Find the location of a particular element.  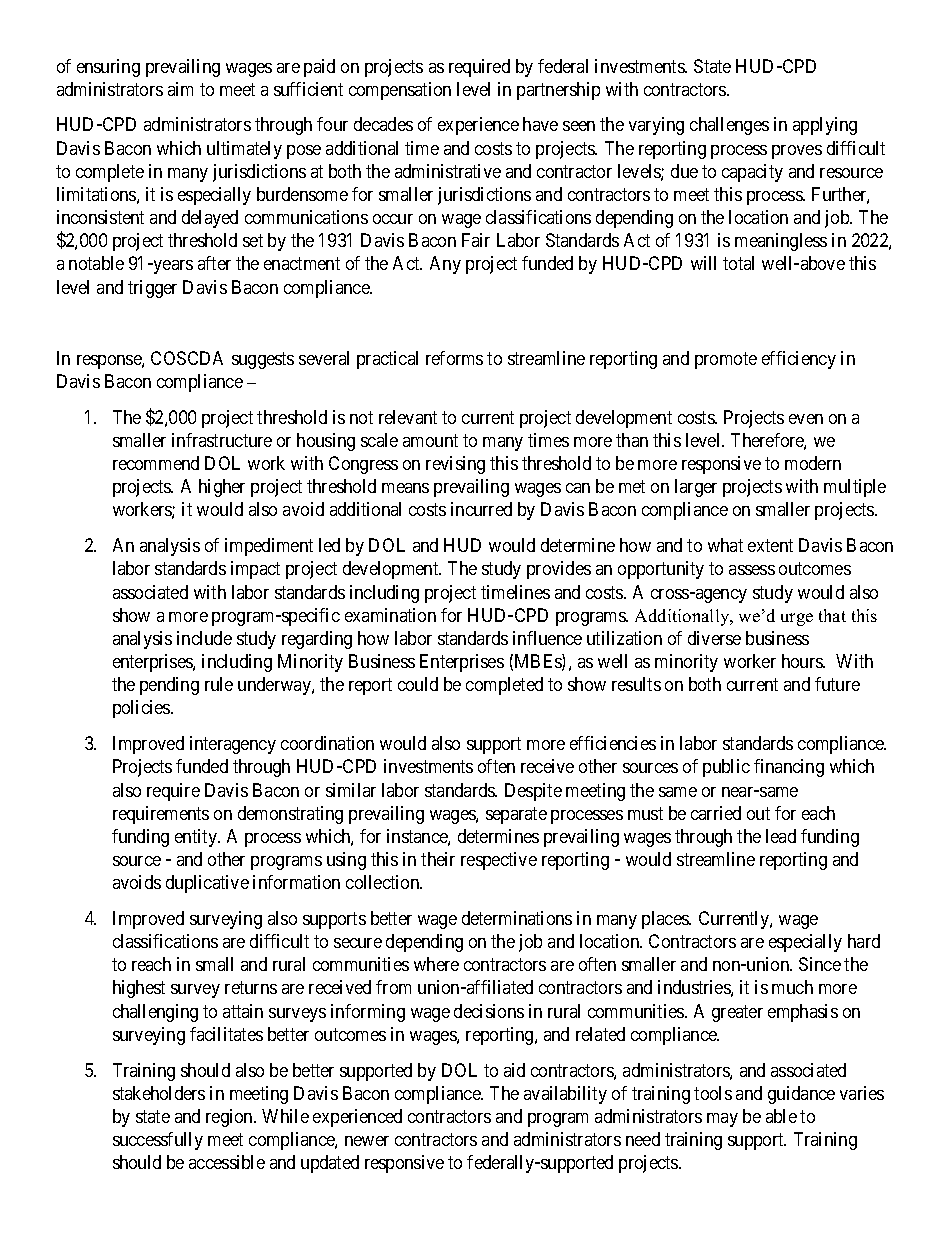

revising is located at coordinates (455, 465).
